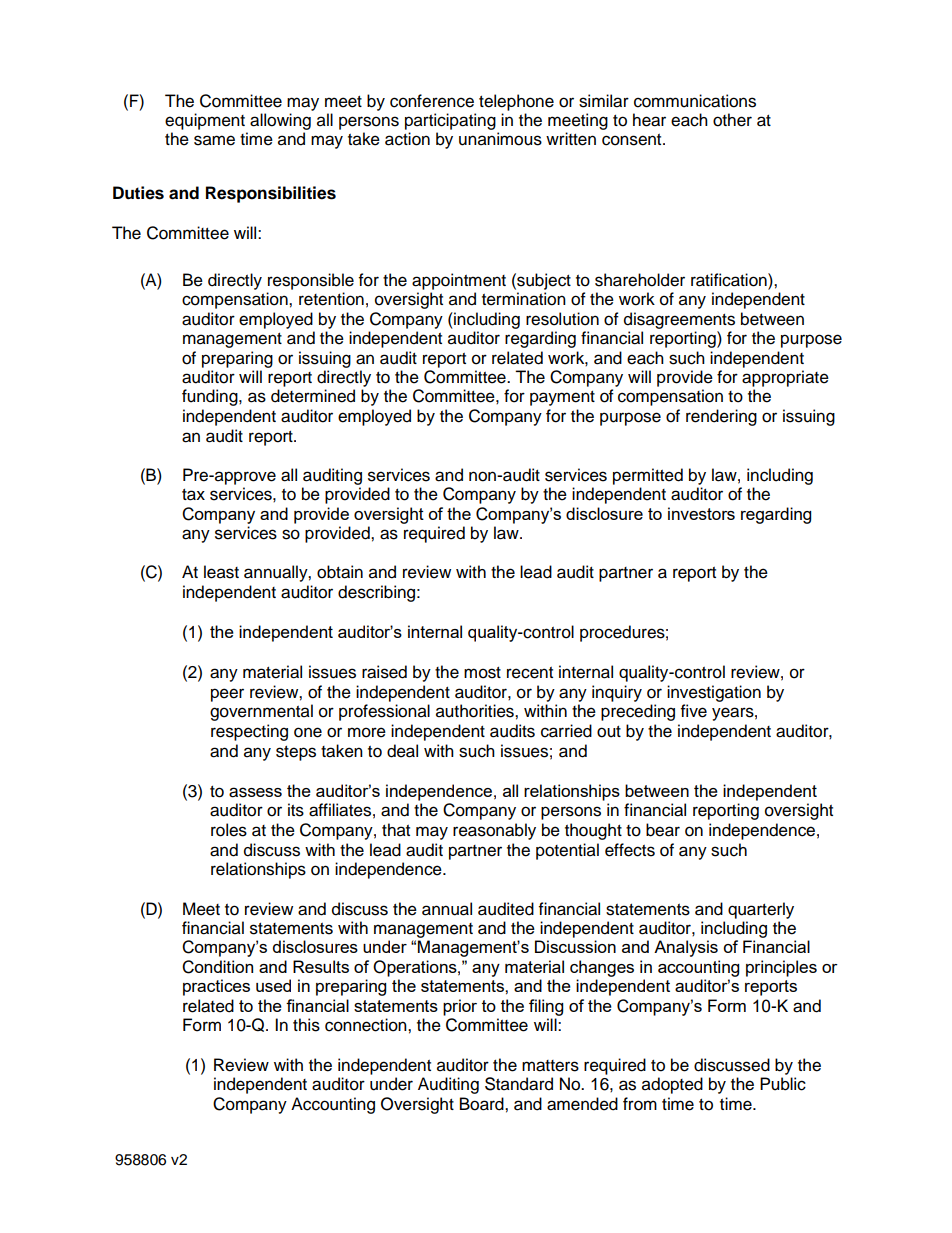 The image size is (952, 1233). What do you see at coordinates (221, 572) in the image?
I see `least` at bounding box center [221, 572].
